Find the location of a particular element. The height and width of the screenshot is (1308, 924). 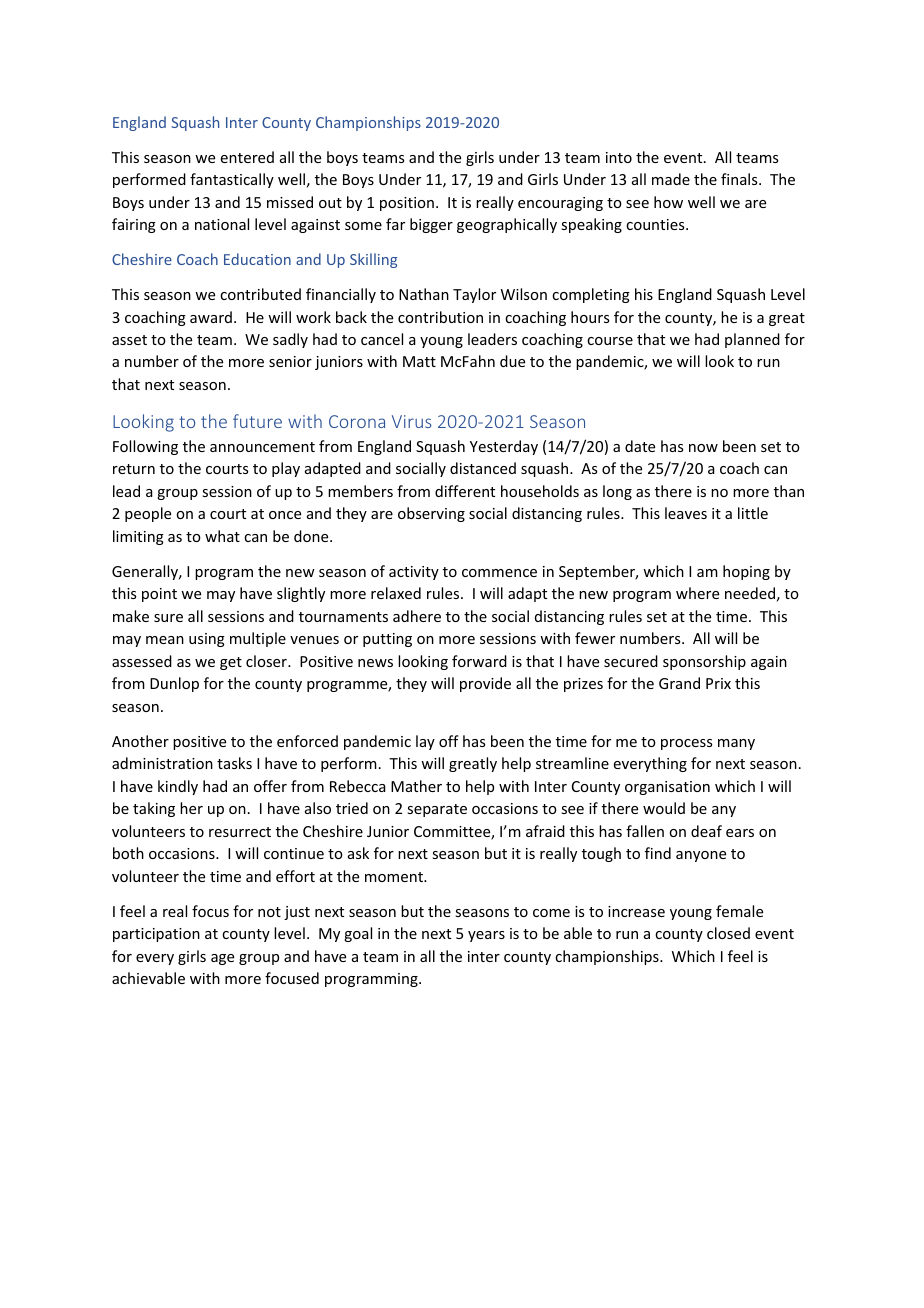

tasks is located at coordinates (234, 763).
